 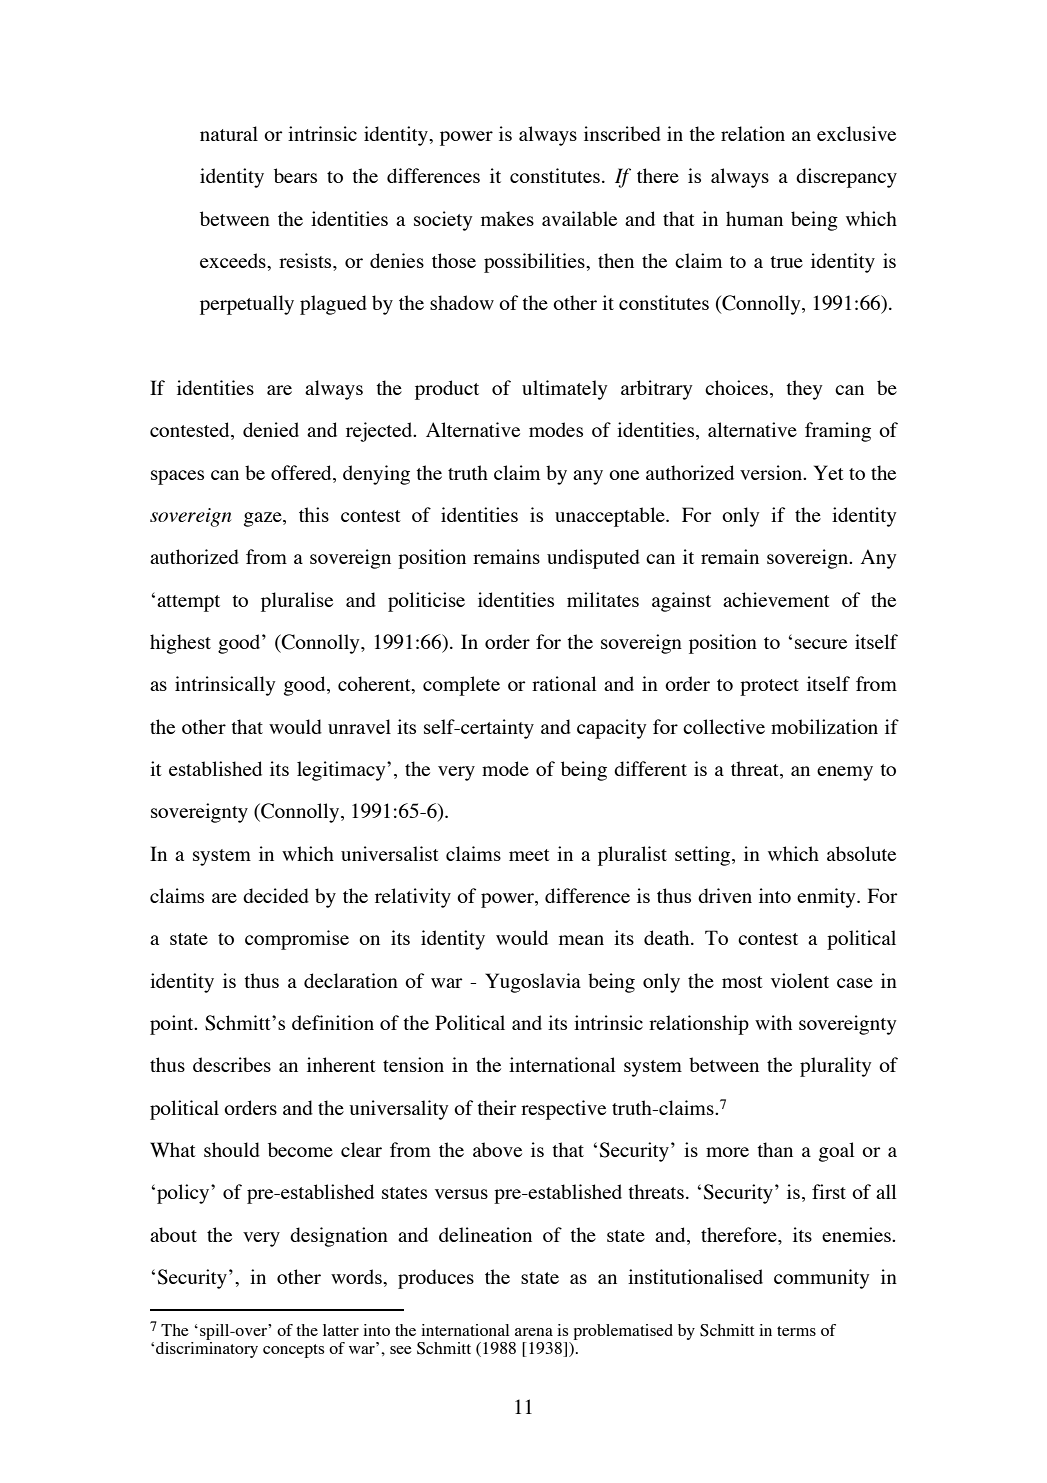 I want to click on compromise, so click(x=297, y=940).
